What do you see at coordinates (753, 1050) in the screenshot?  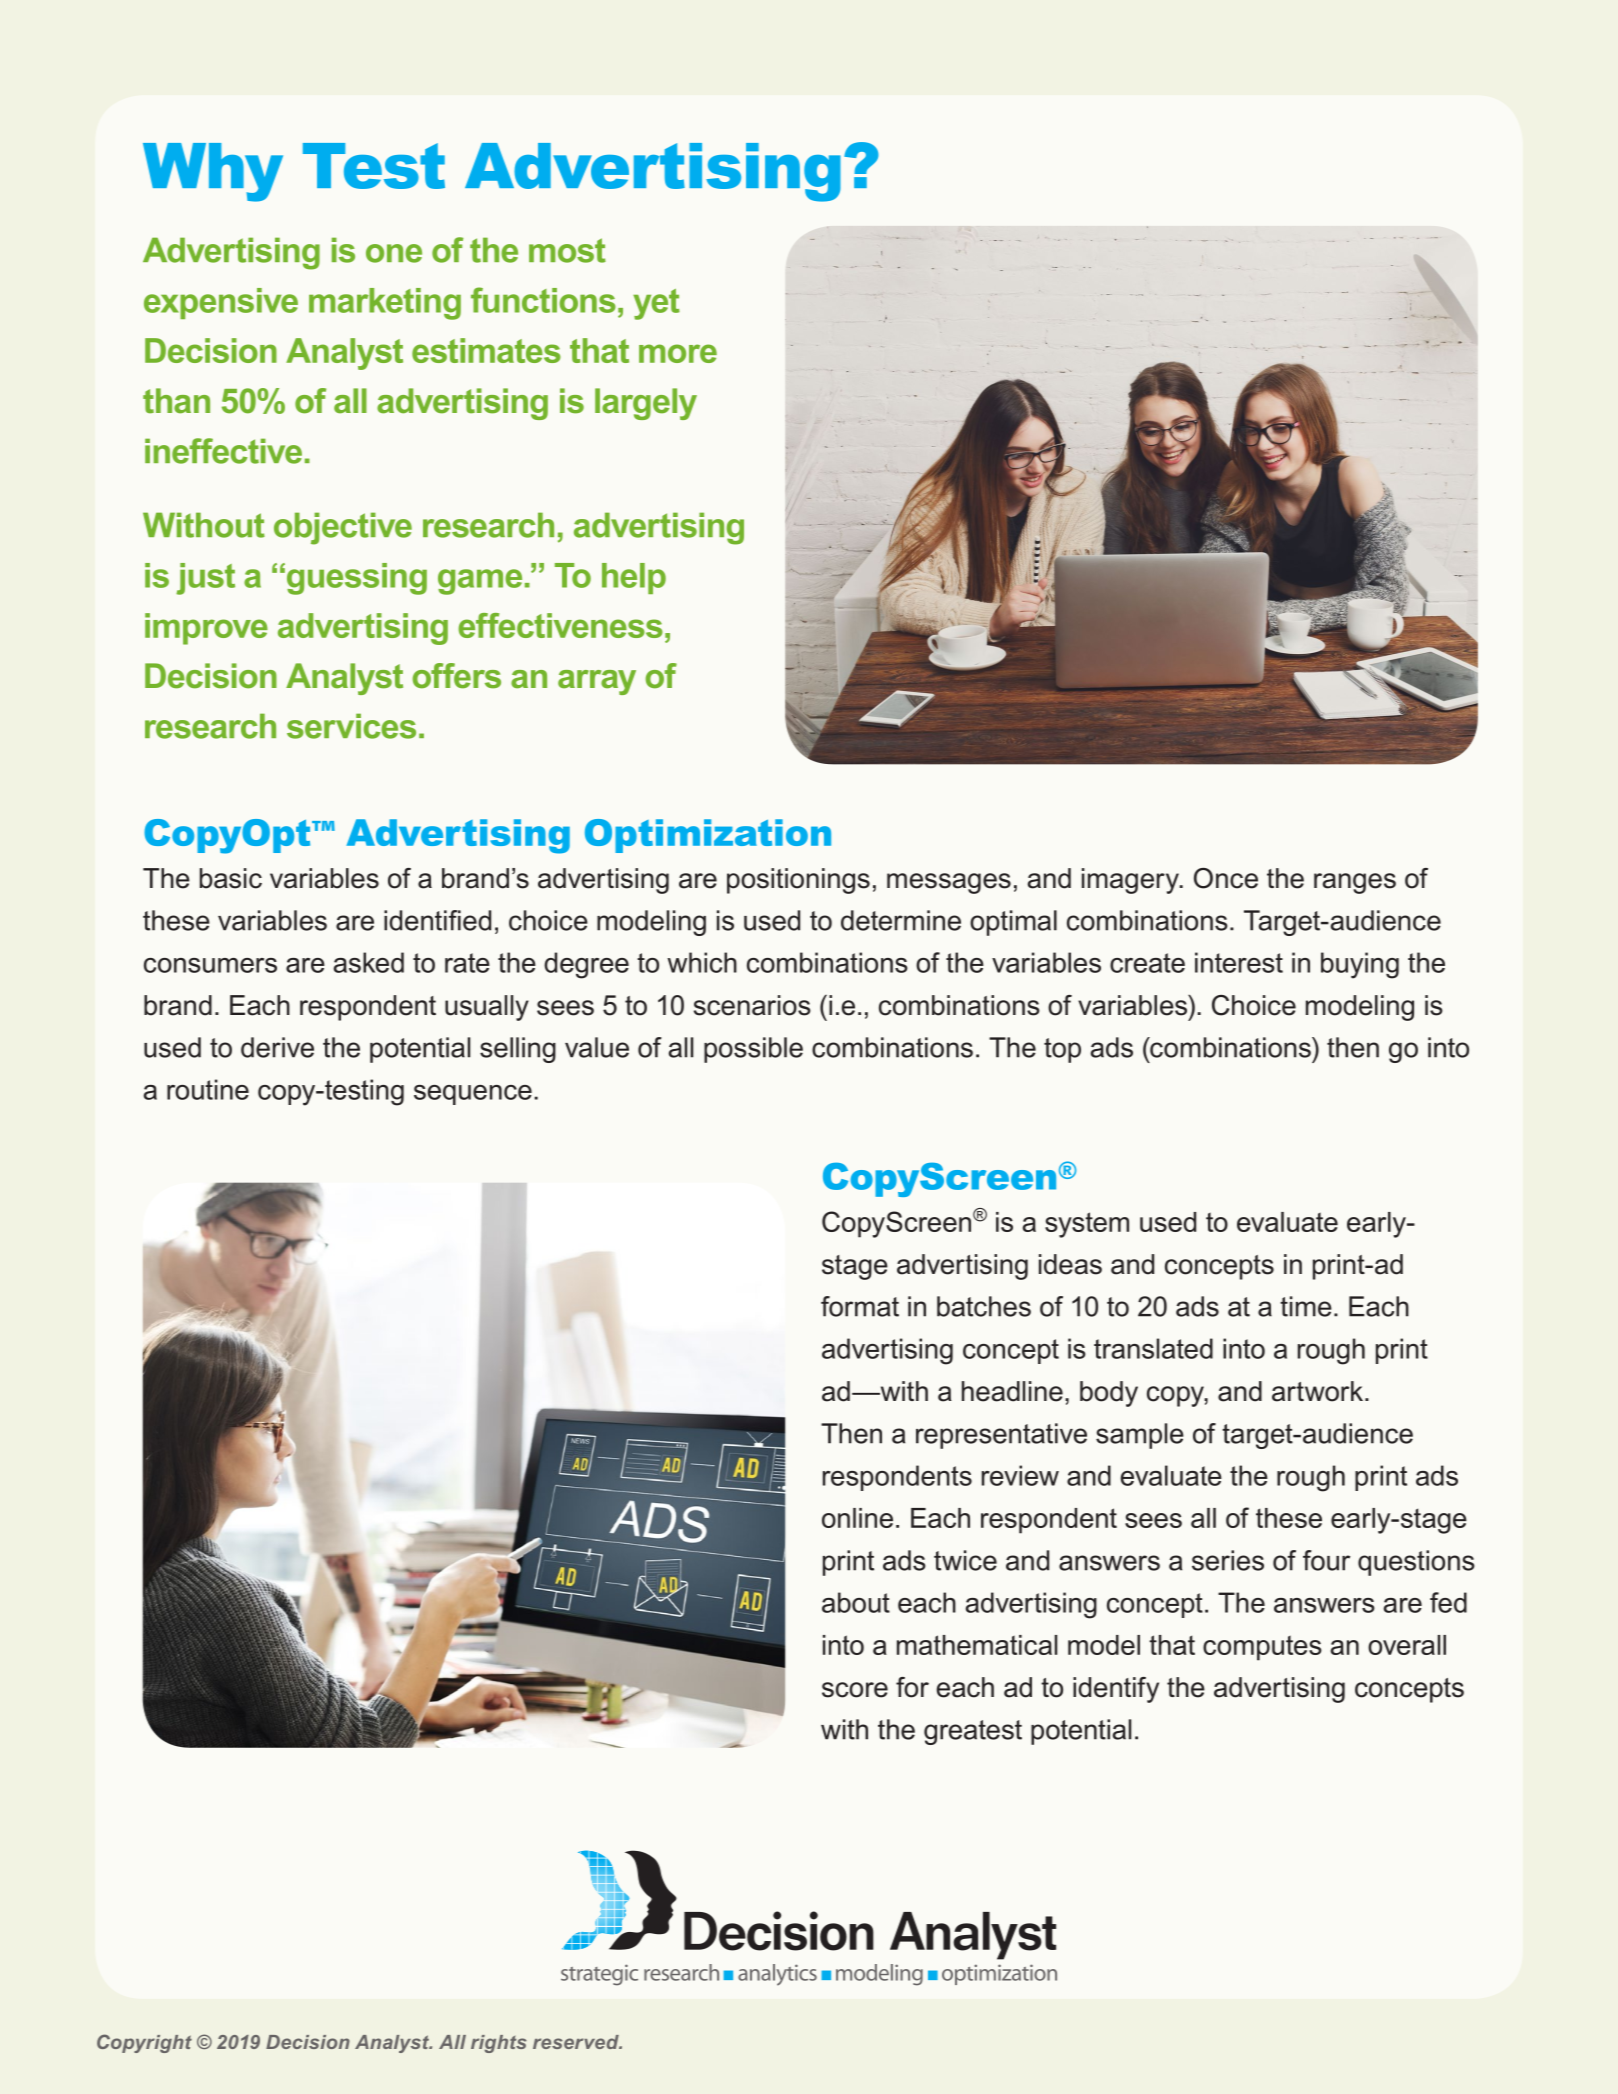 I see `possible` at bounding box center [753, 1050].
